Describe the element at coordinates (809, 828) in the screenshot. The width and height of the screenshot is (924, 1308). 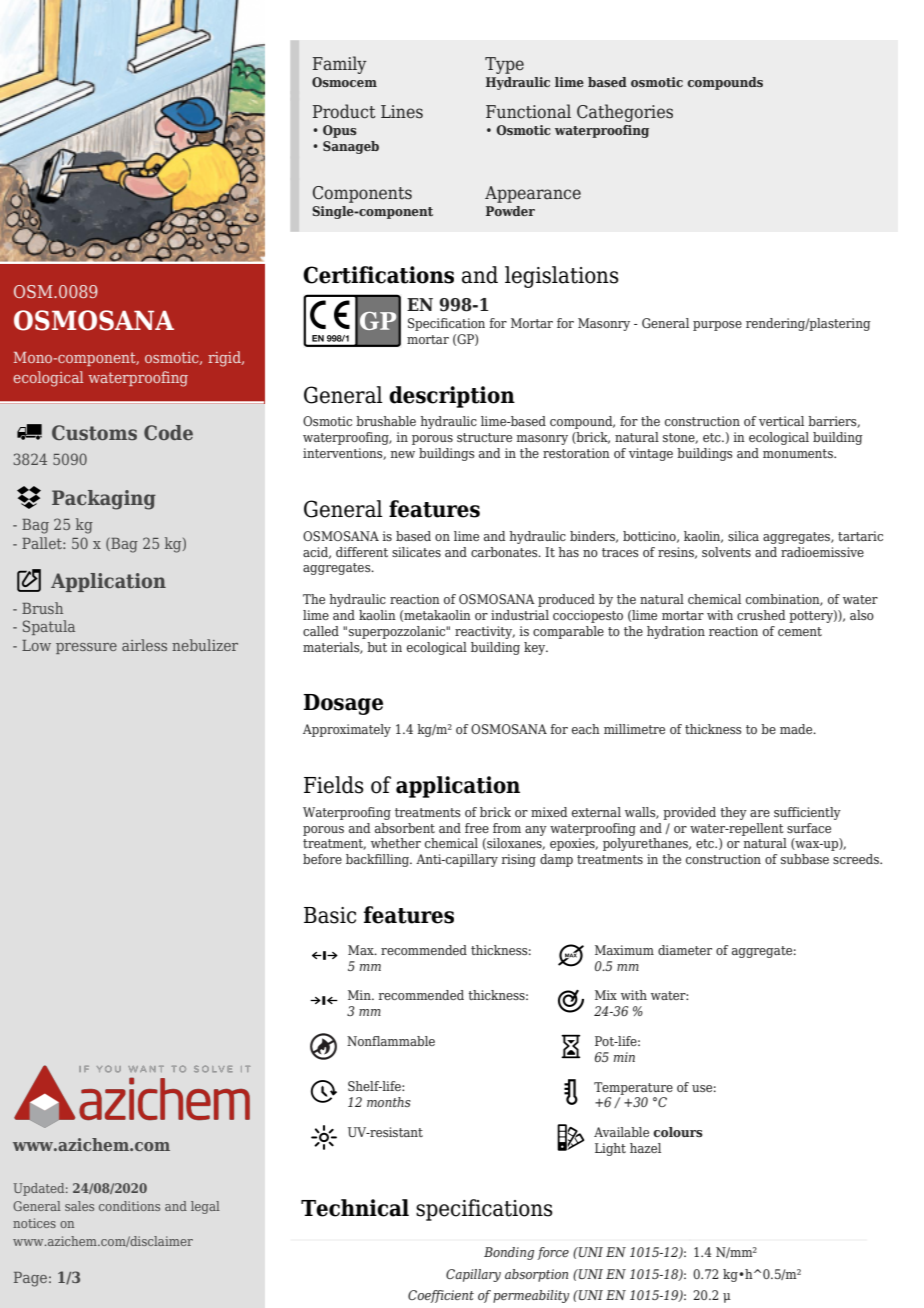
I see `surface` at that location.
